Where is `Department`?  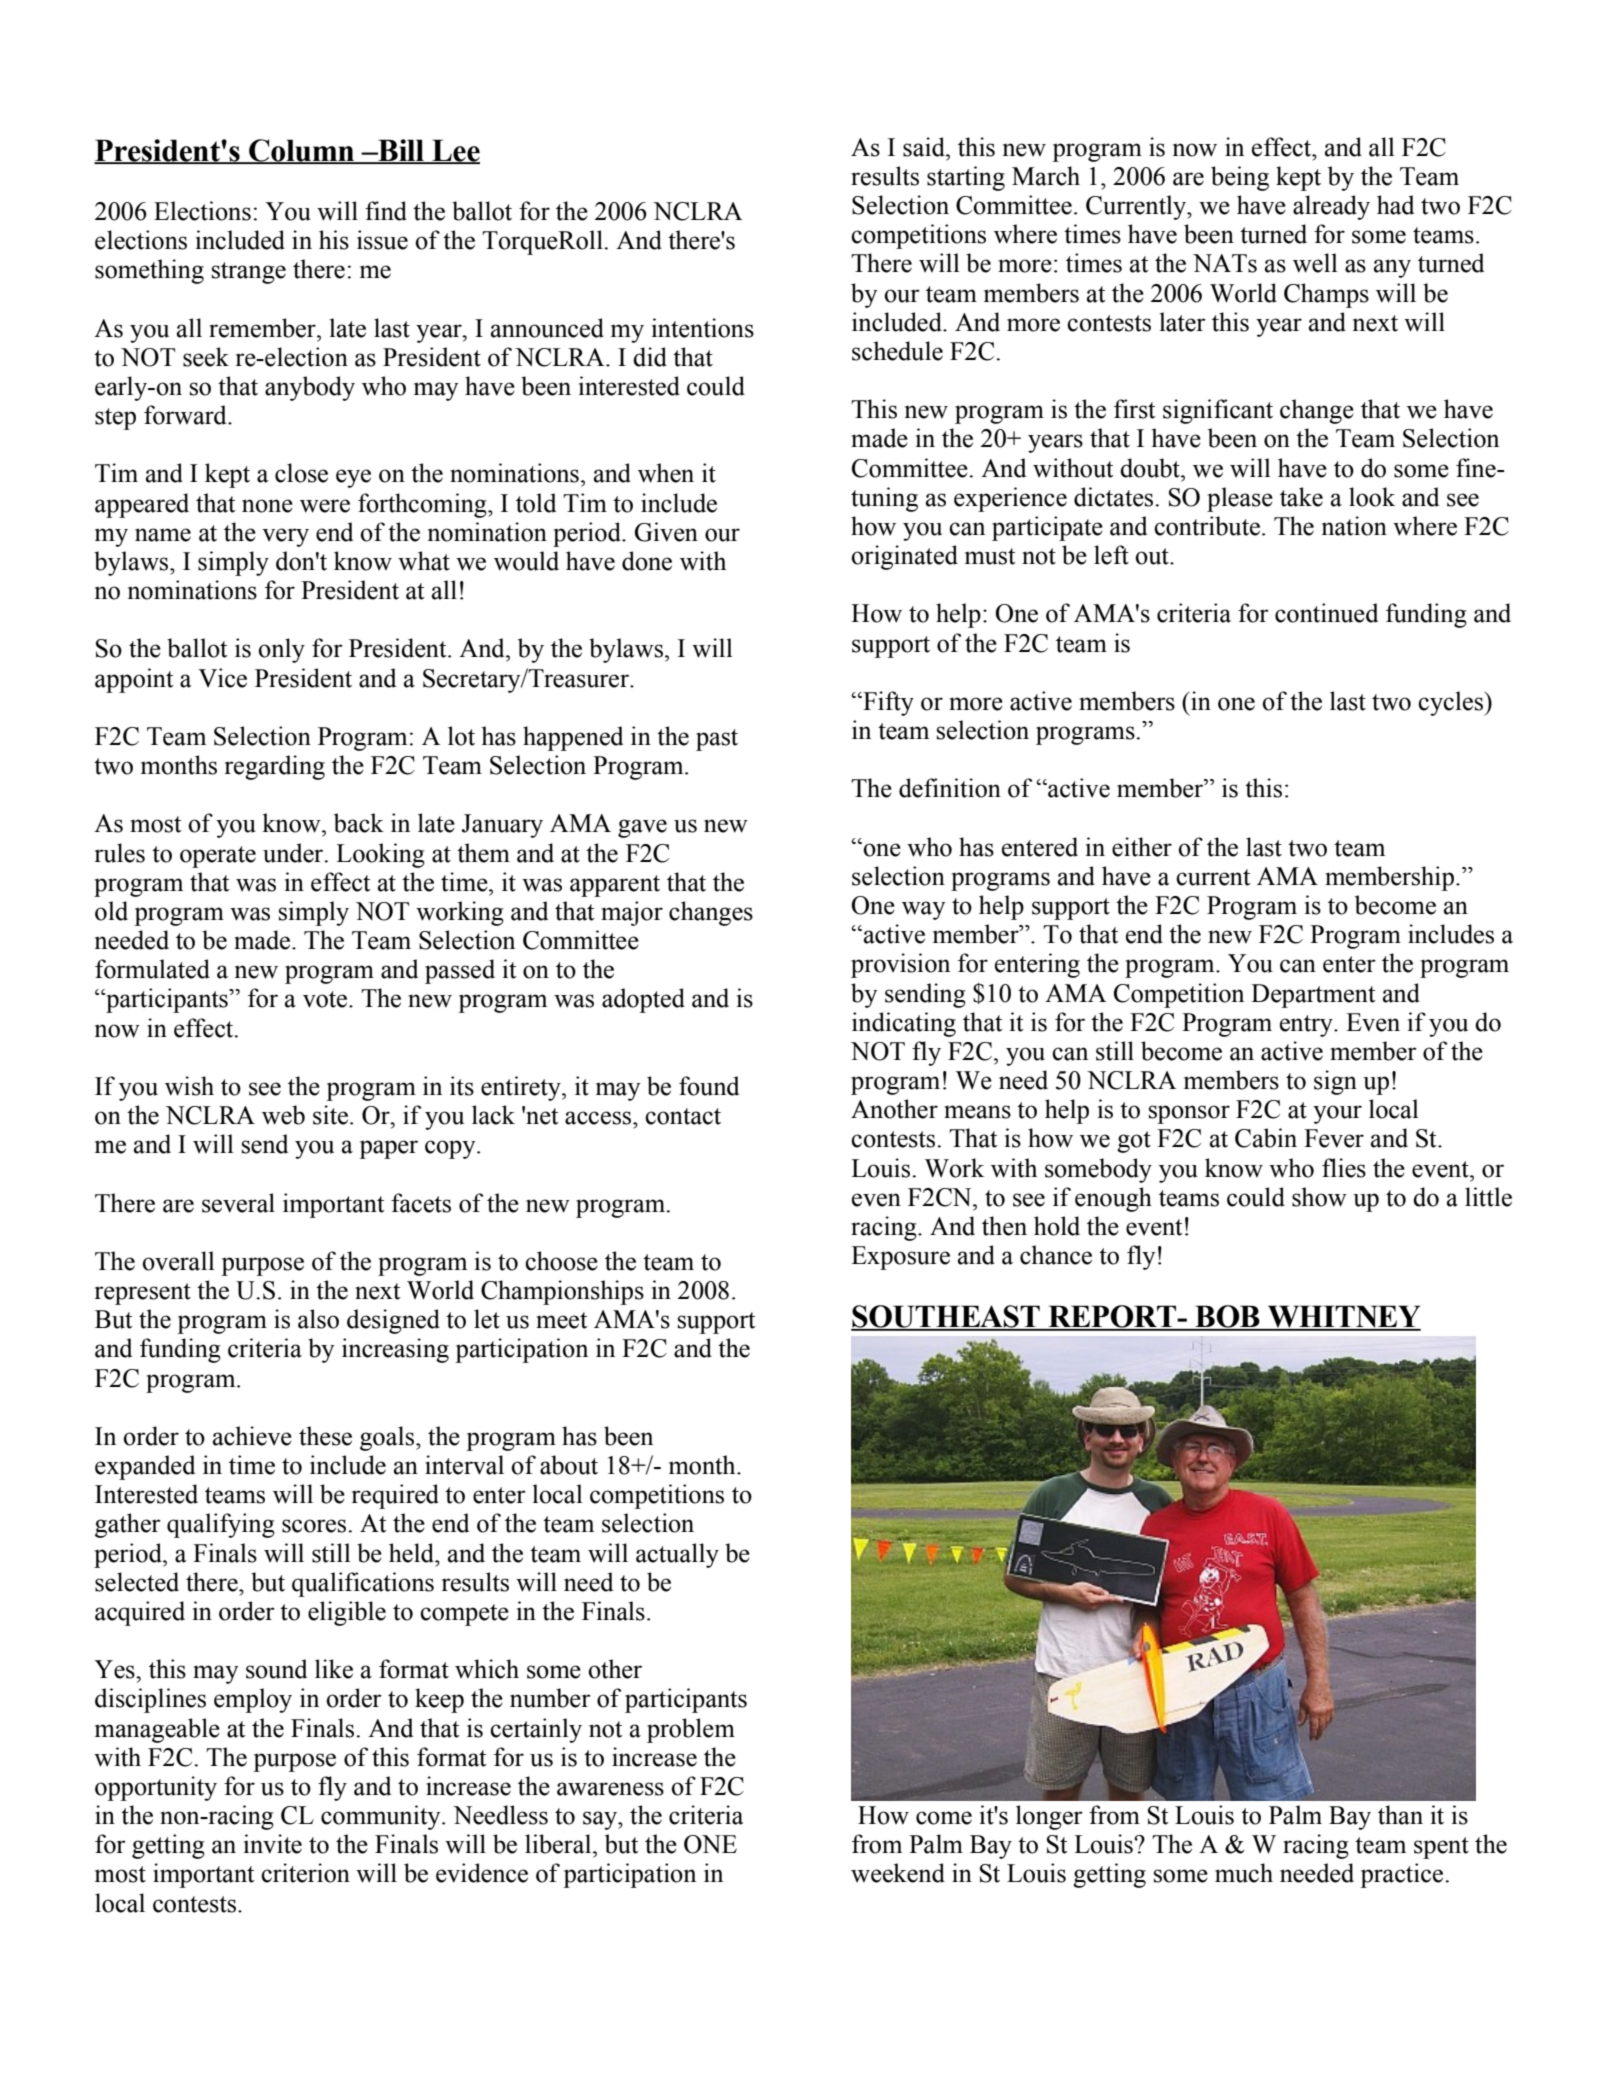 Department is located at coordinates (1313, 996).
